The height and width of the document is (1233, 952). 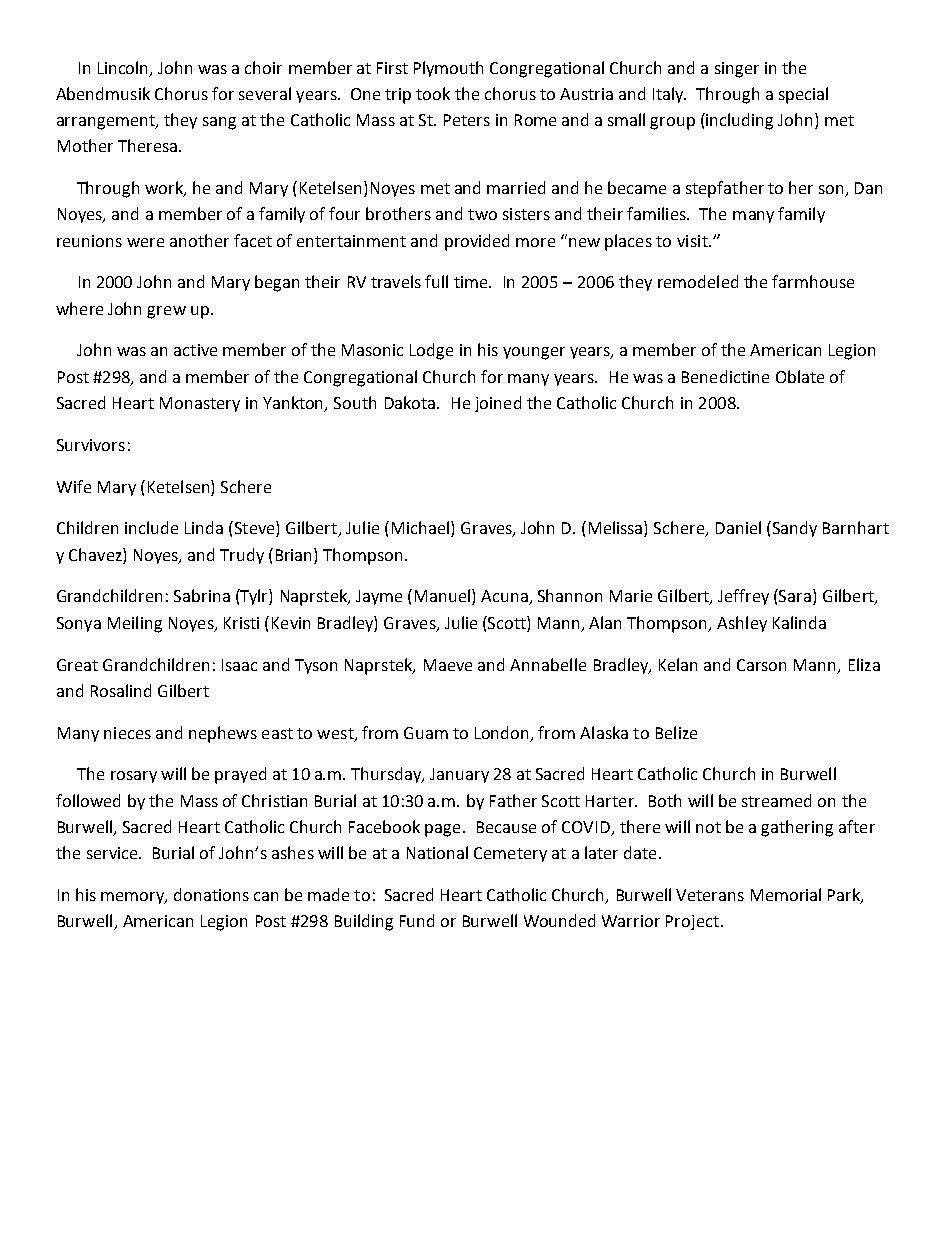 What do you see at coordinates (124, 68) in the document?
I see `Lincoln` at bounding box center [124, 68].
